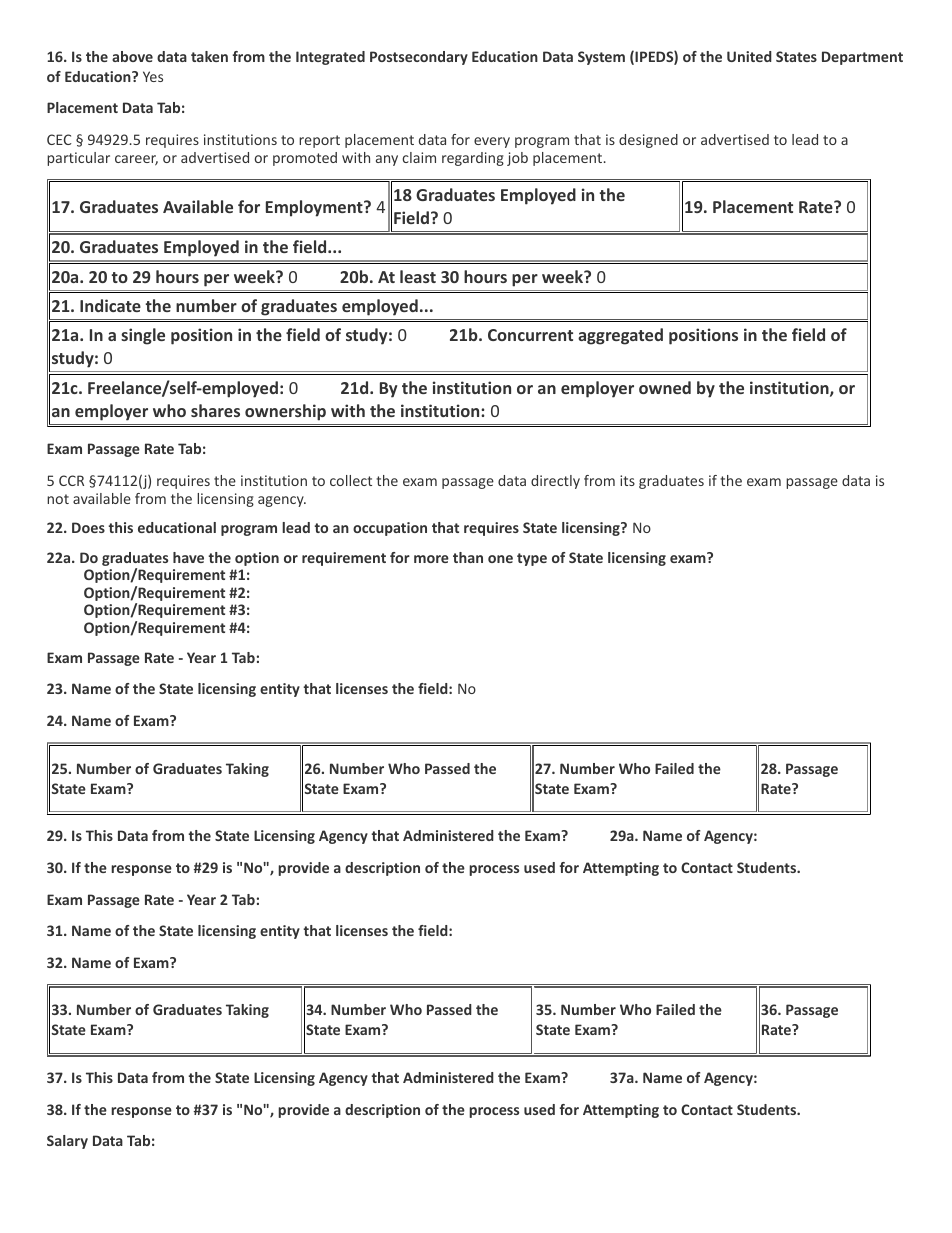  What do you see at coordinates (390, 529) in the screenshot?
I see `occupation` at bounding box center [390, 529].
